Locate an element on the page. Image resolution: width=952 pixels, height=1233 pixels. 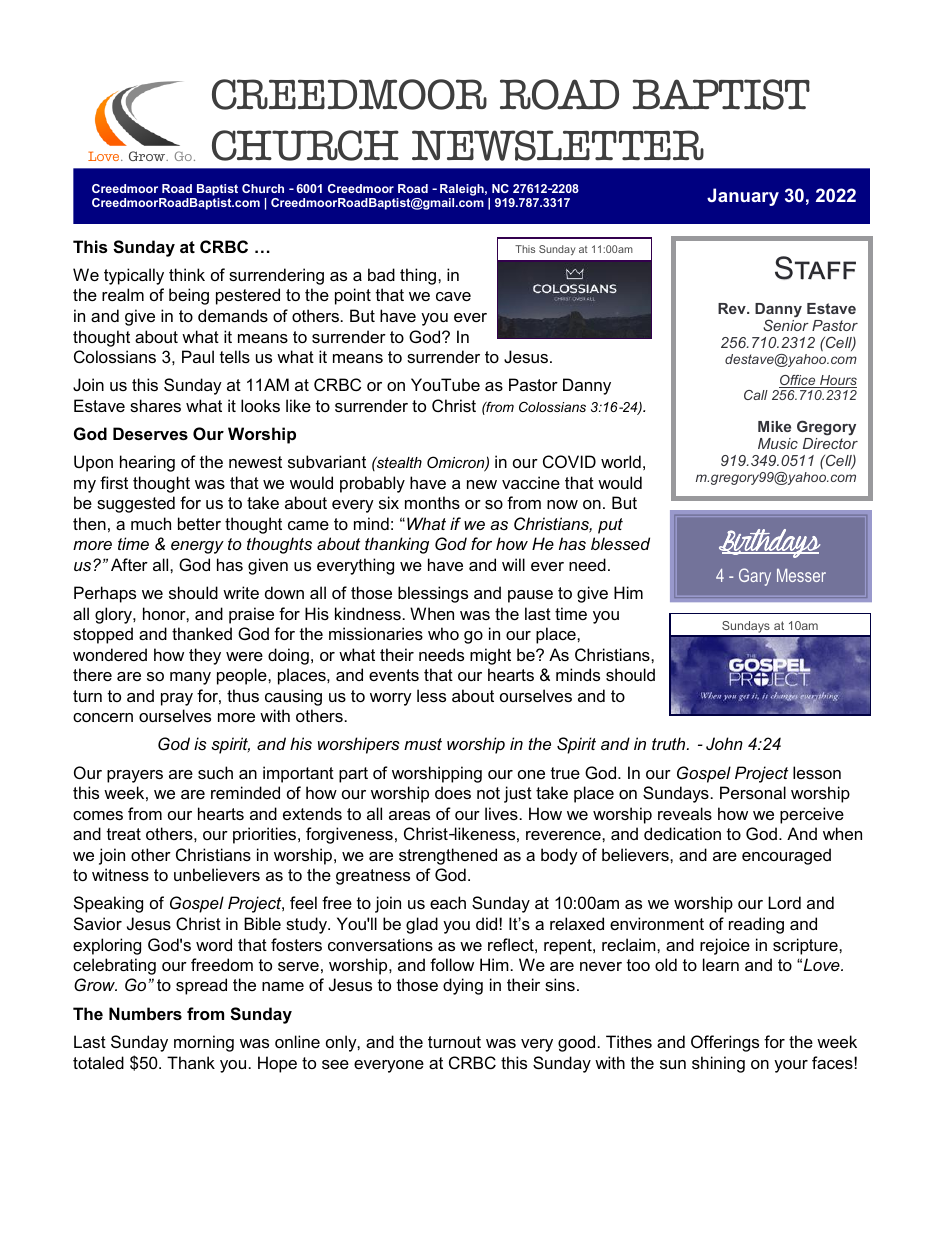
Gary is located at coordinates (755, 577).
